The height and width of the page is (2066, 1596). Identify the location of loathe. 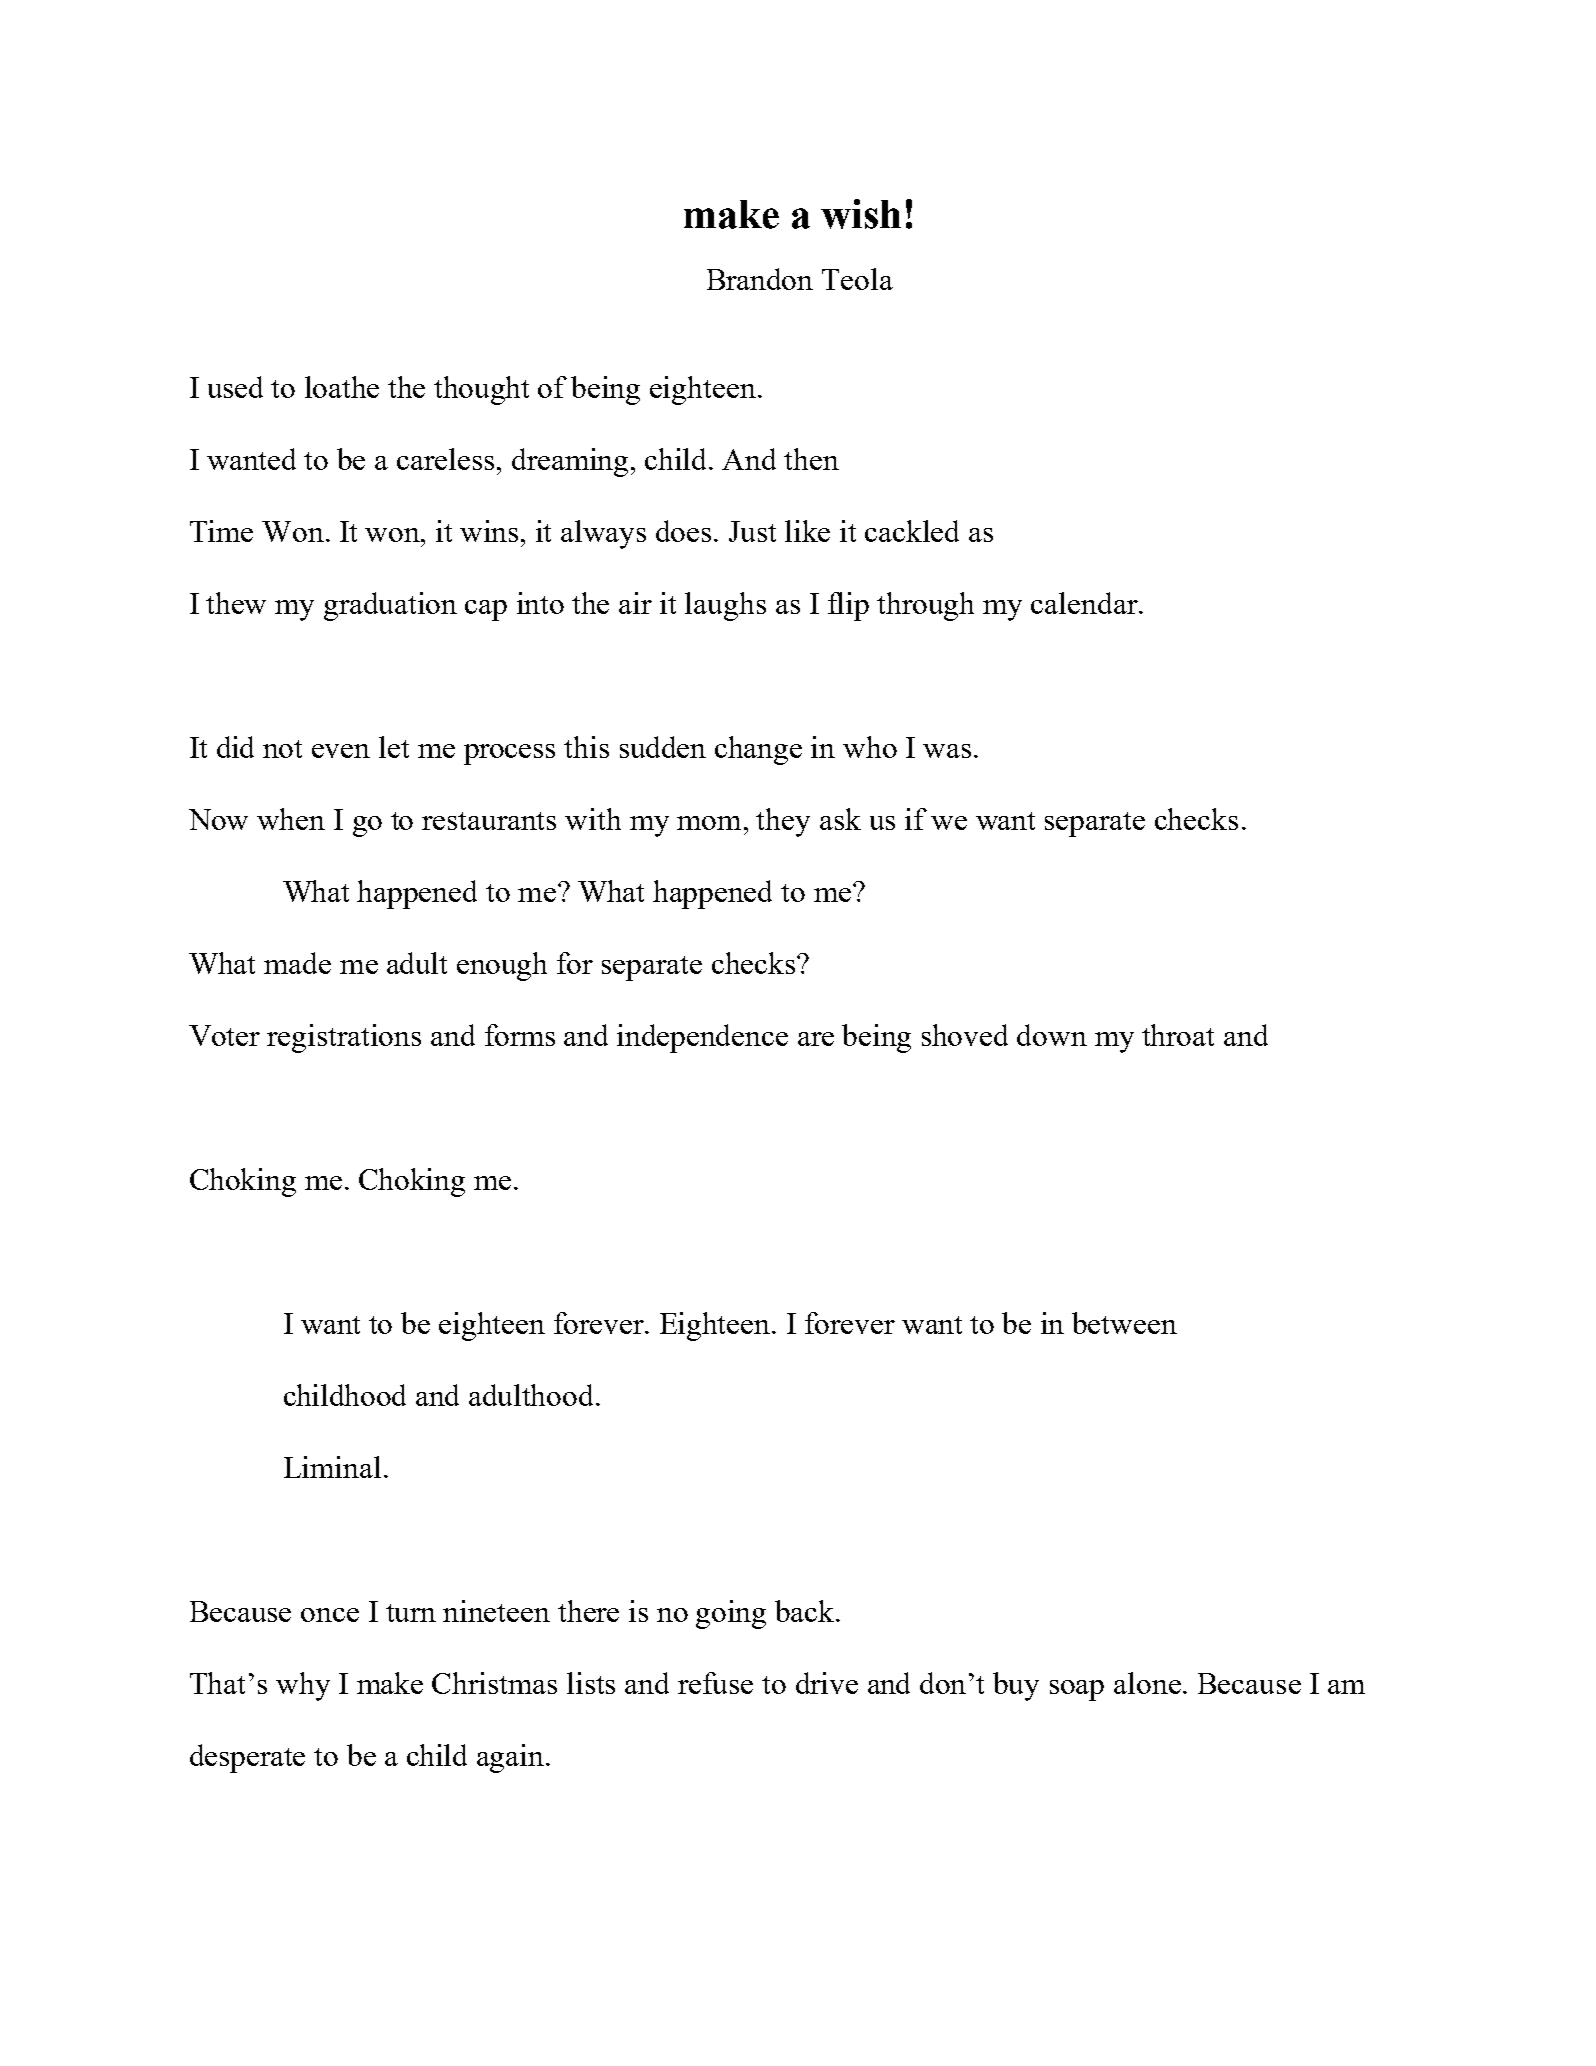
(342, 387).
